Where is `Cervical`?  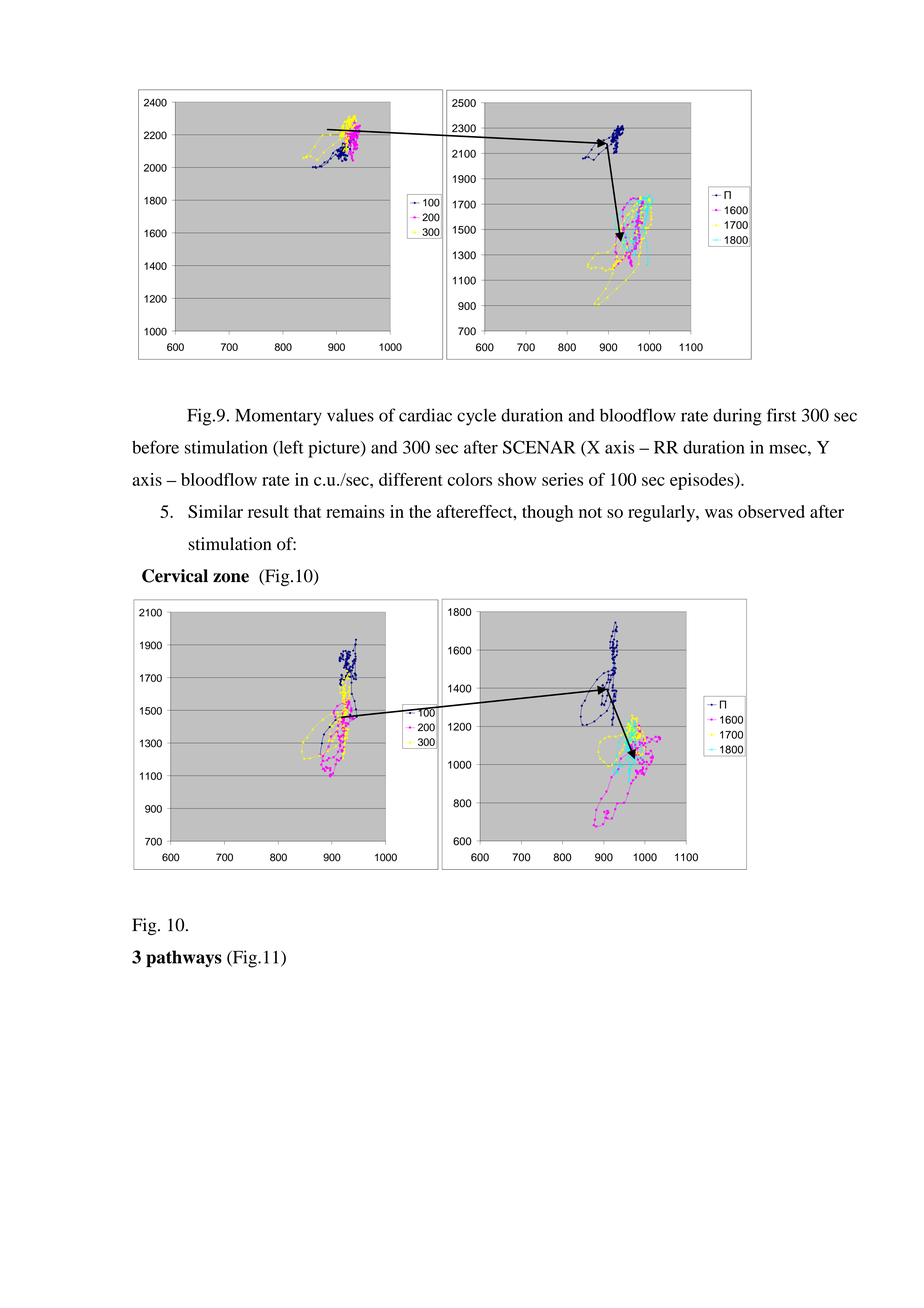 Cervical is located at coordinates (175, 576).
